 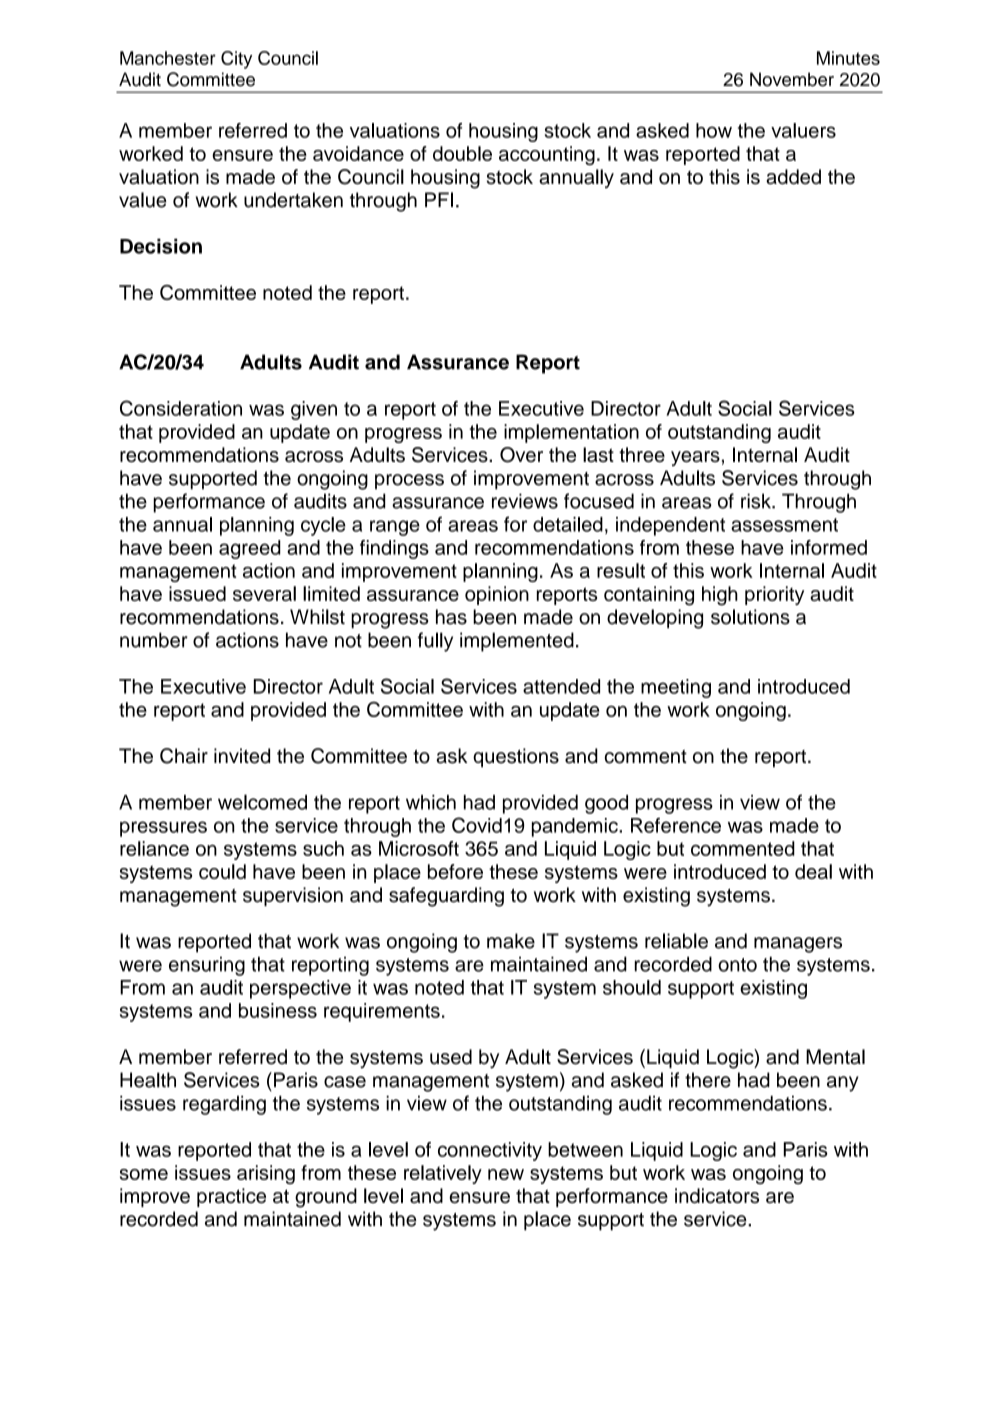 What do you see at coordinates (236, 60) in the screenshot?
I see `City` at bounding box center [236, 60].
